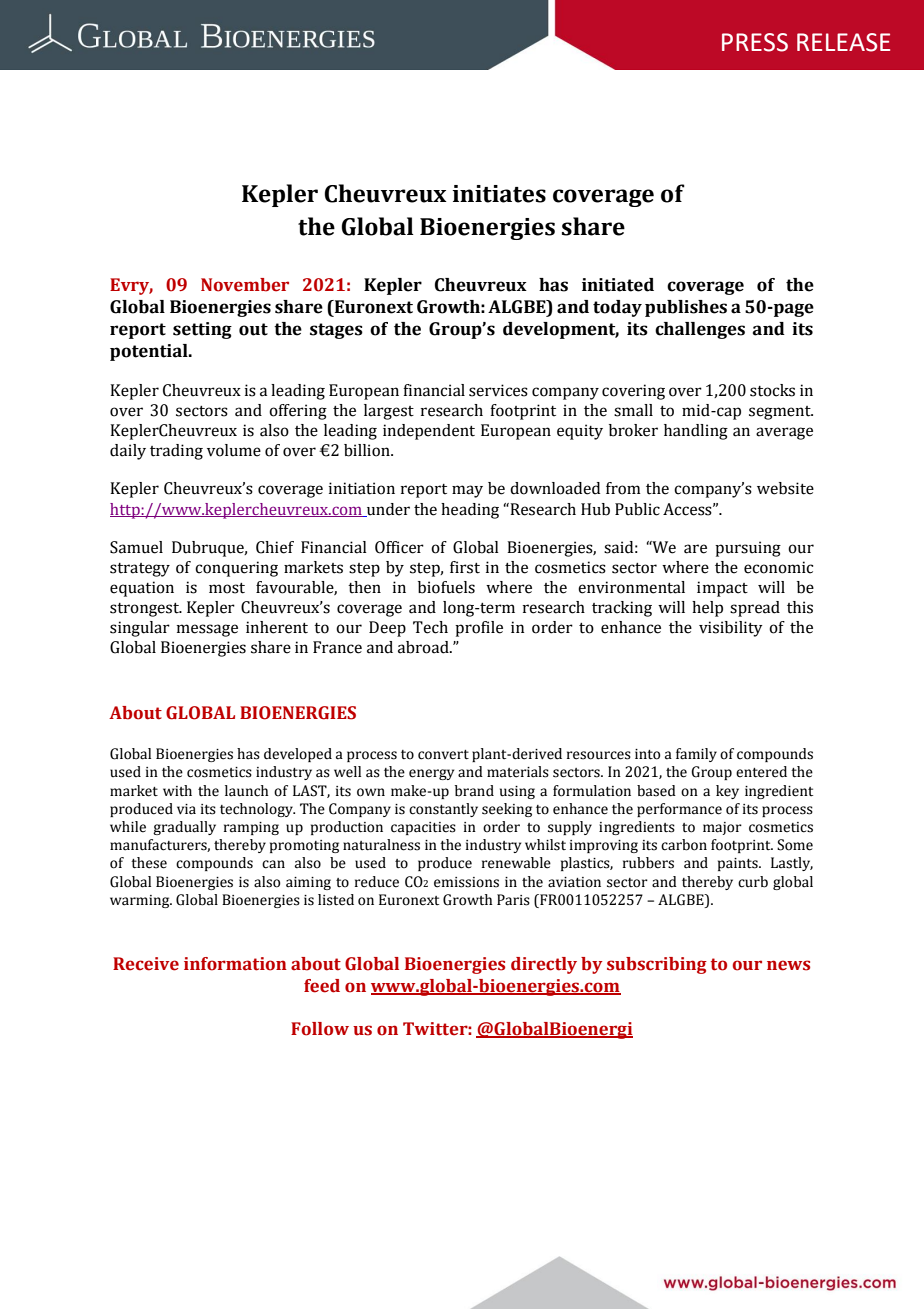 This screenshot has width=924, height=1309. I want to click on November, so click(245, 285).
